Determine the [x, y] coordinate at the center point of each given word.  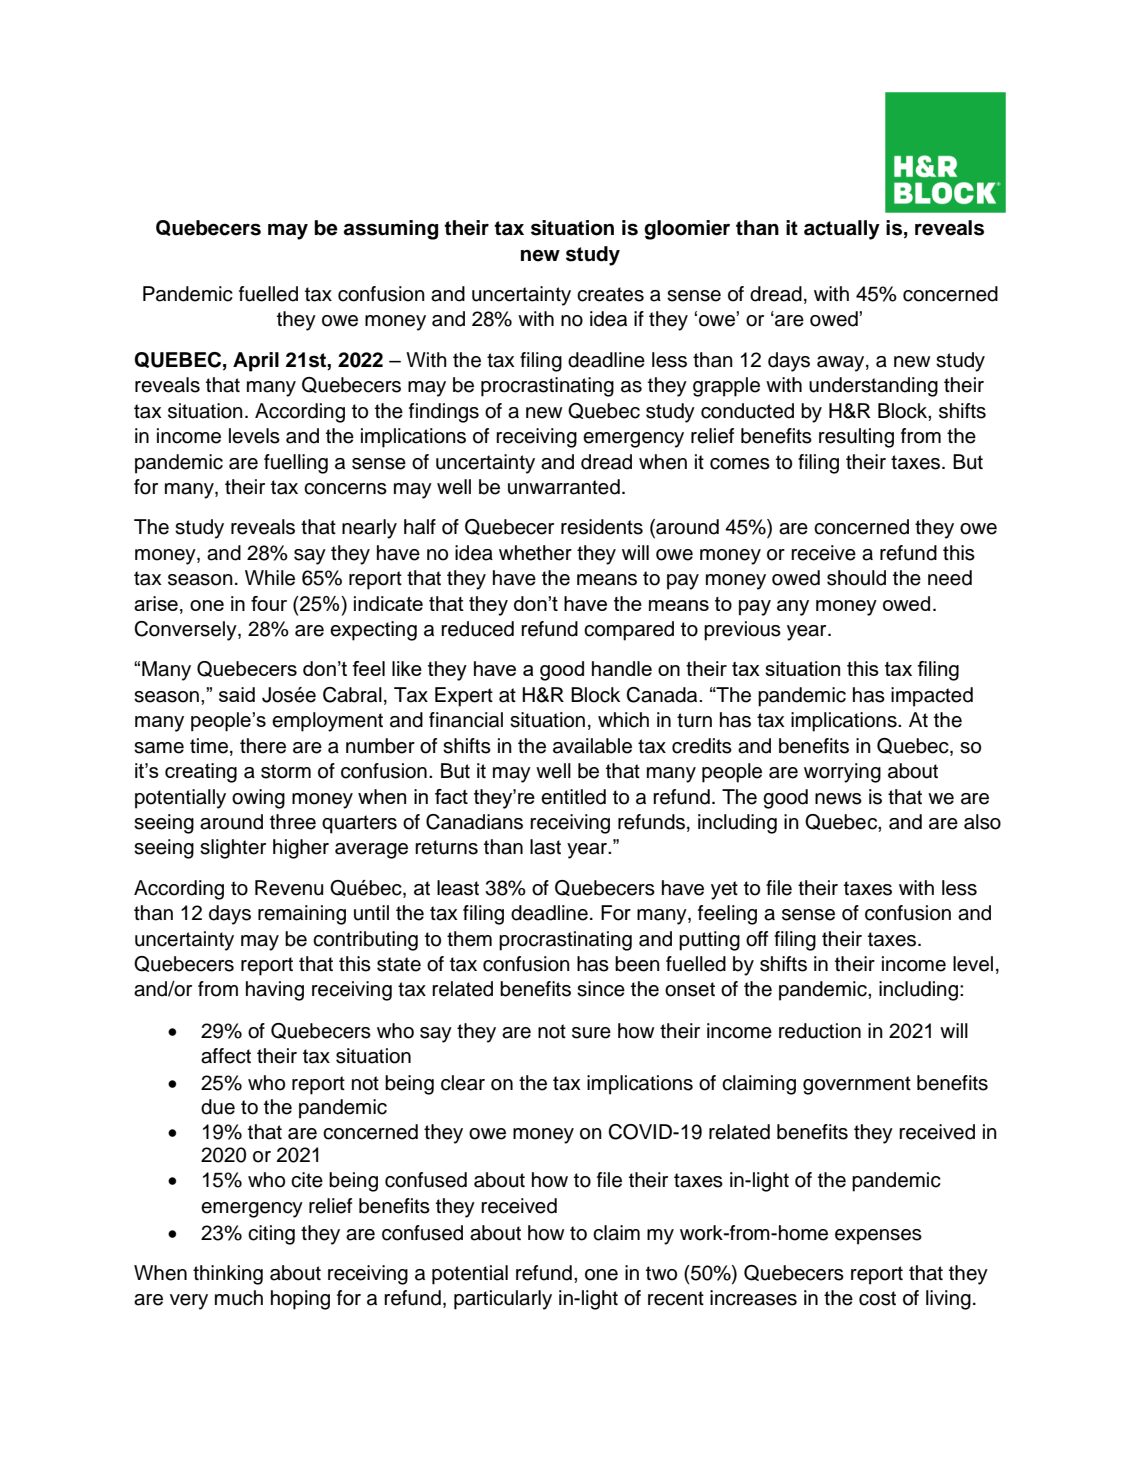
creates [610, 294]
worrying [842, 773]
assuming [391, 230]
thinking [228, 1275]
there [263, 746]
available [592, 746]
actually [842, 230]
